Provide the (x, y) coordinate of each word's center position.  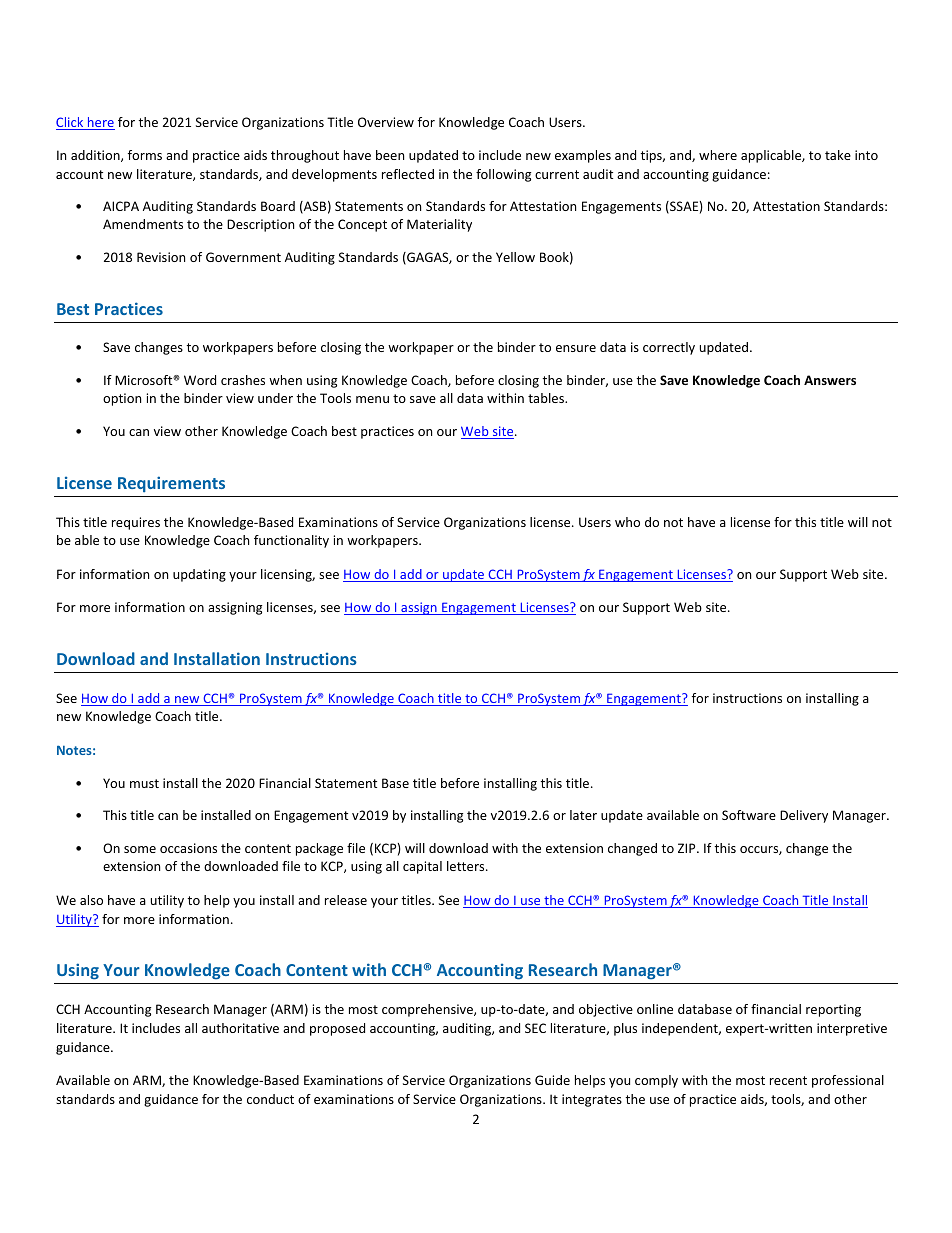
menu (372, 399)
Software (749, 815)
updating (199, 575)
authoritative (240, 1028)
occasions (188, 848)
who (627, 522)
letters (467, 866)
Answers (830, 380)
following (503, 175)
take (838, 155)
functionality (291, 541)
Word (200, 380)
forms (145, 155)
